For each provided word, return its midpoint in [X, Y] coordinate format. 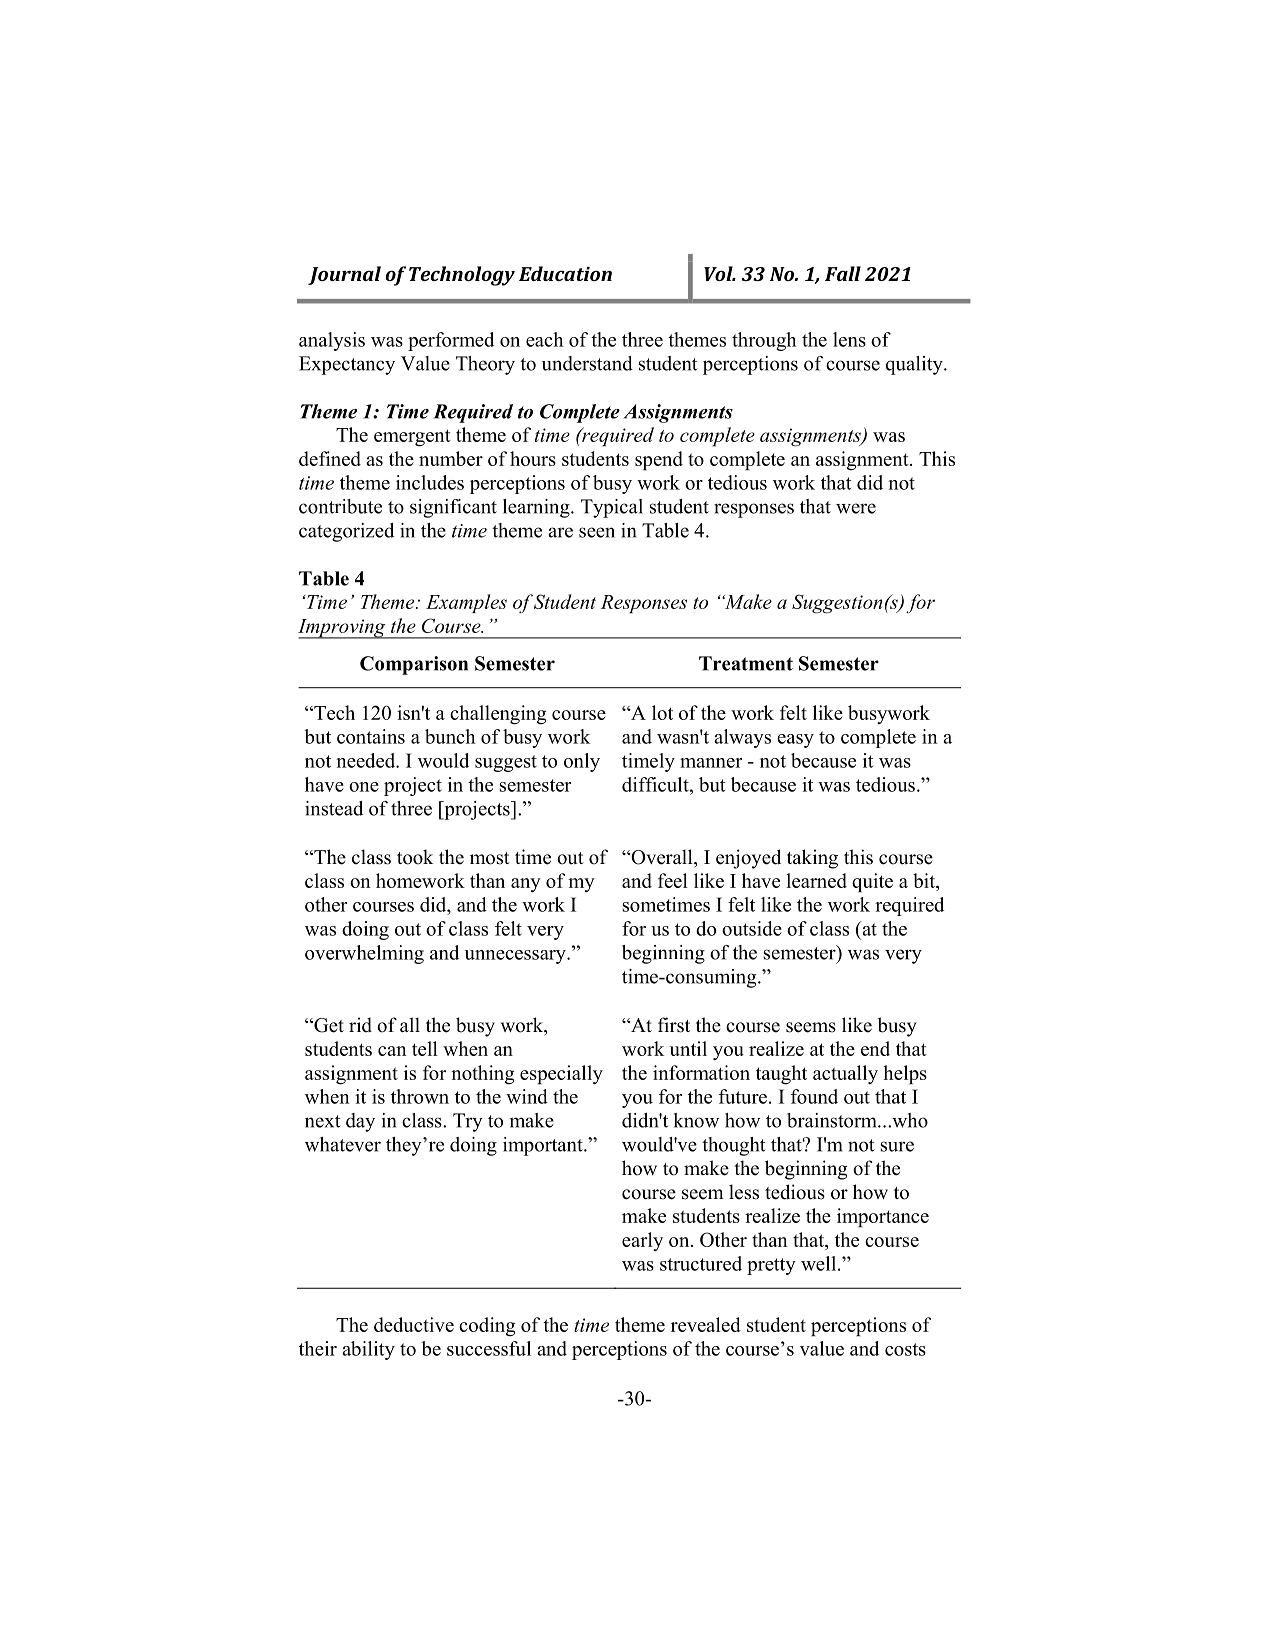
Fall [843, 273]
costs [905, 1349]
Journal [344, 275]
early [642, 1241]
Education [565, 273]
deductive [414, 1324]
